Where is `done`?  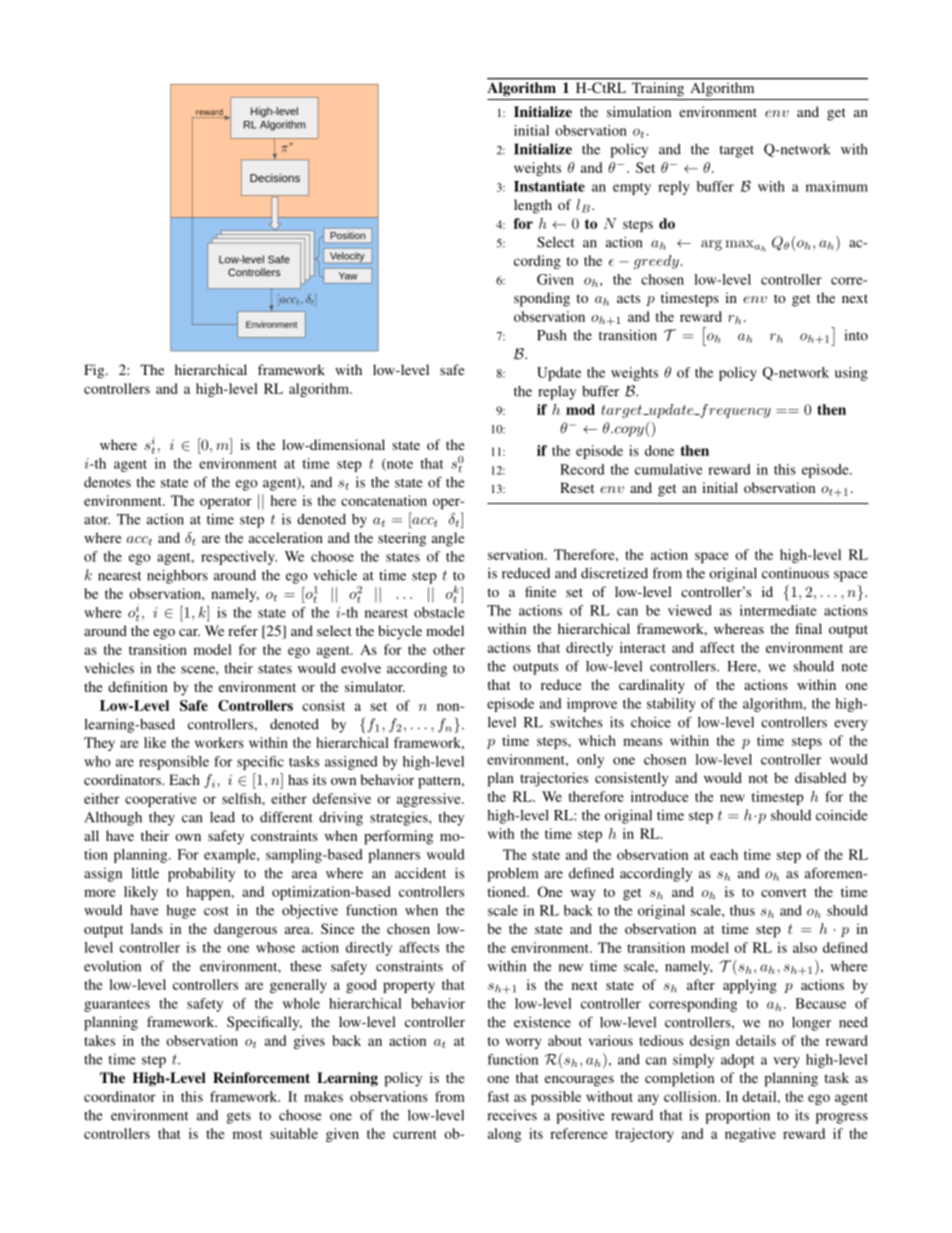 done is located at coordinates (659, 450).
